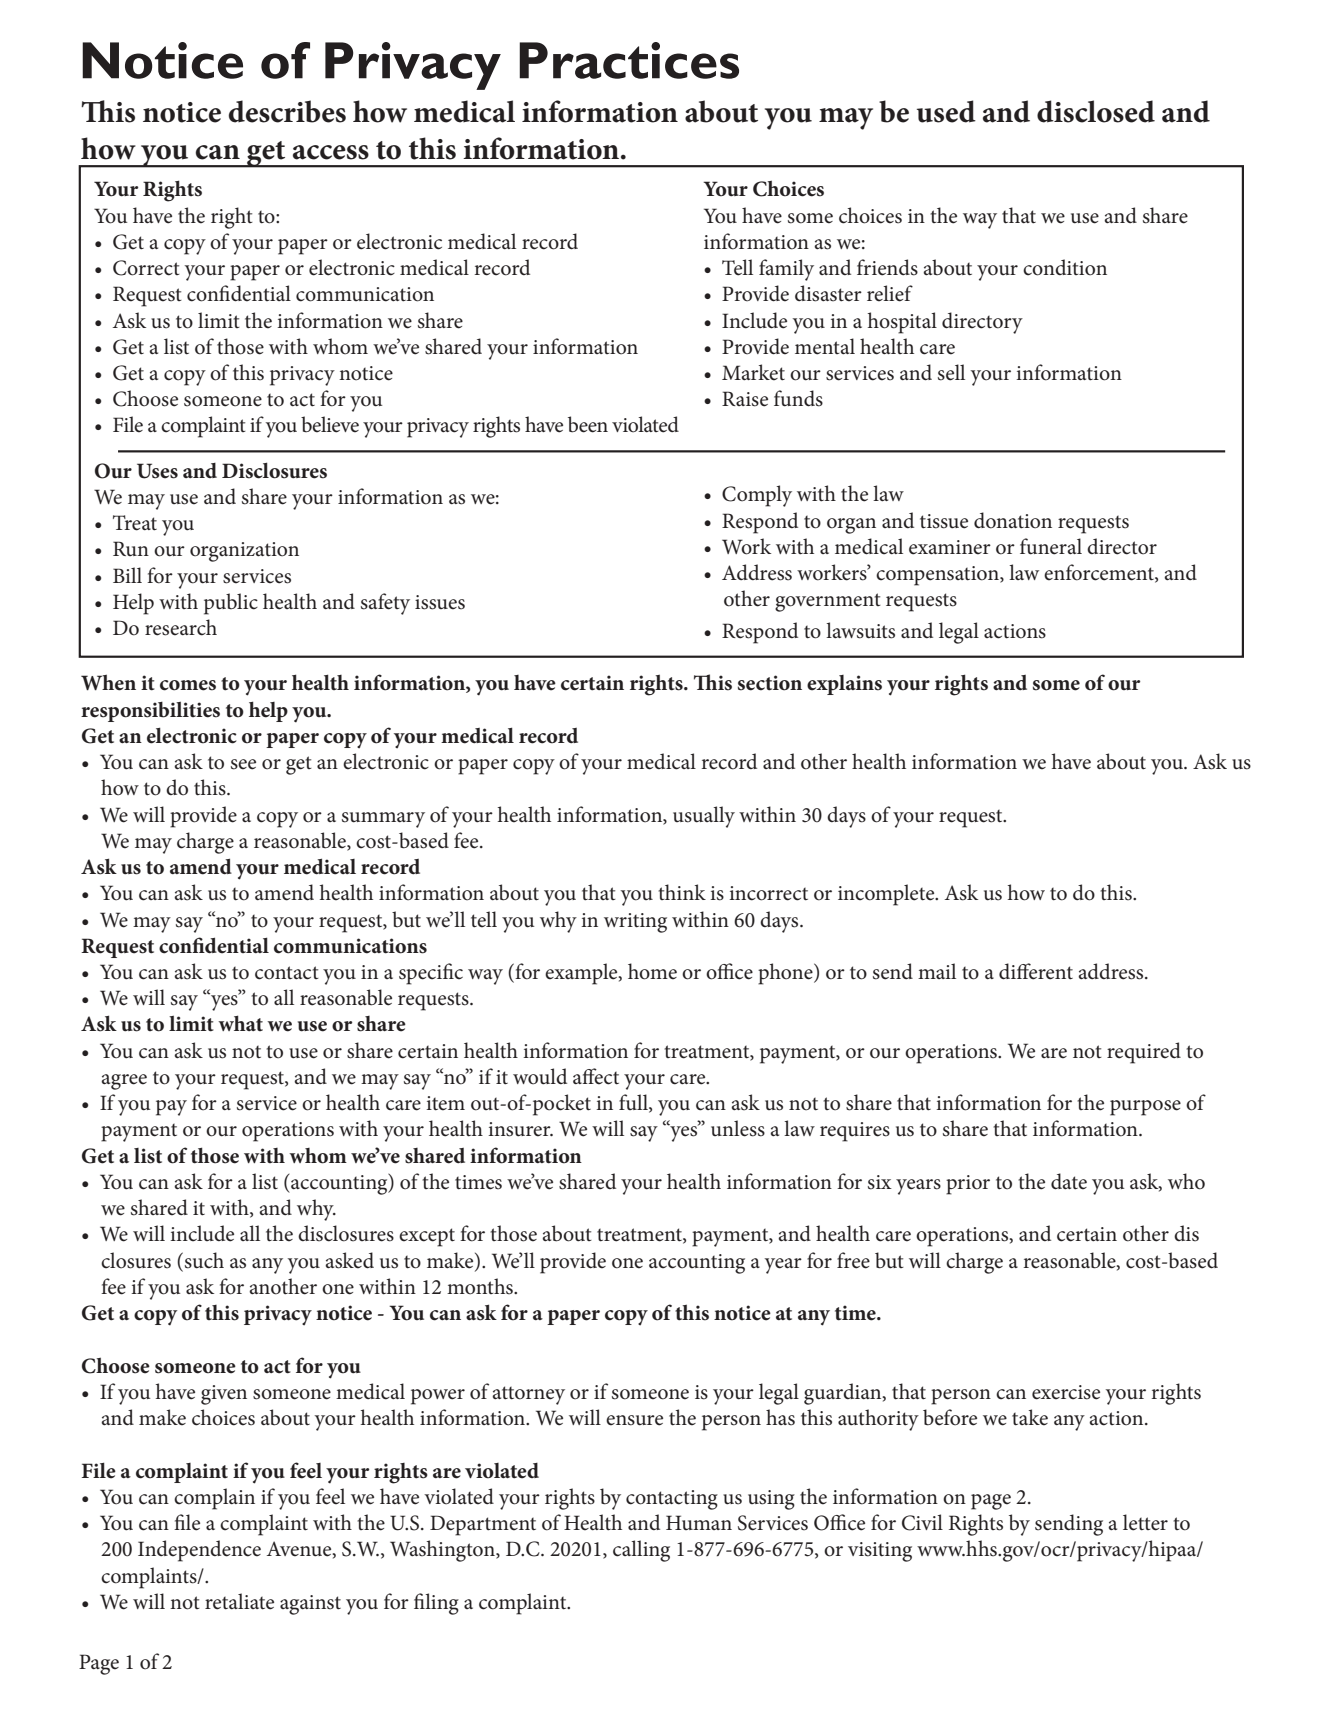 This screenshot has width=1338, height=1732. I want to click on incomplete, so click(887, 895).
